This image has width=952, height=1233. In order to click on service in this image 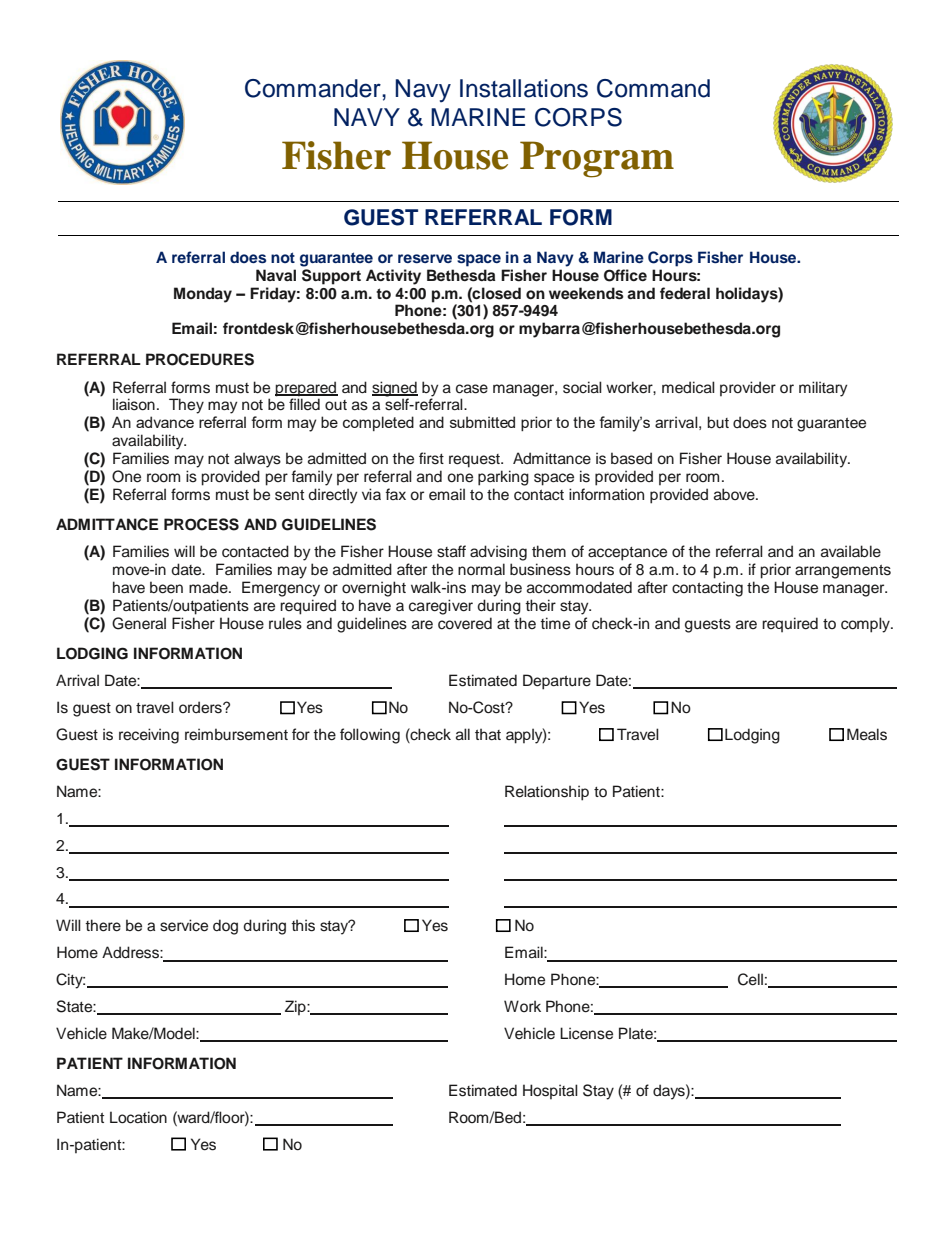, I will do `click(184, 925)`.
